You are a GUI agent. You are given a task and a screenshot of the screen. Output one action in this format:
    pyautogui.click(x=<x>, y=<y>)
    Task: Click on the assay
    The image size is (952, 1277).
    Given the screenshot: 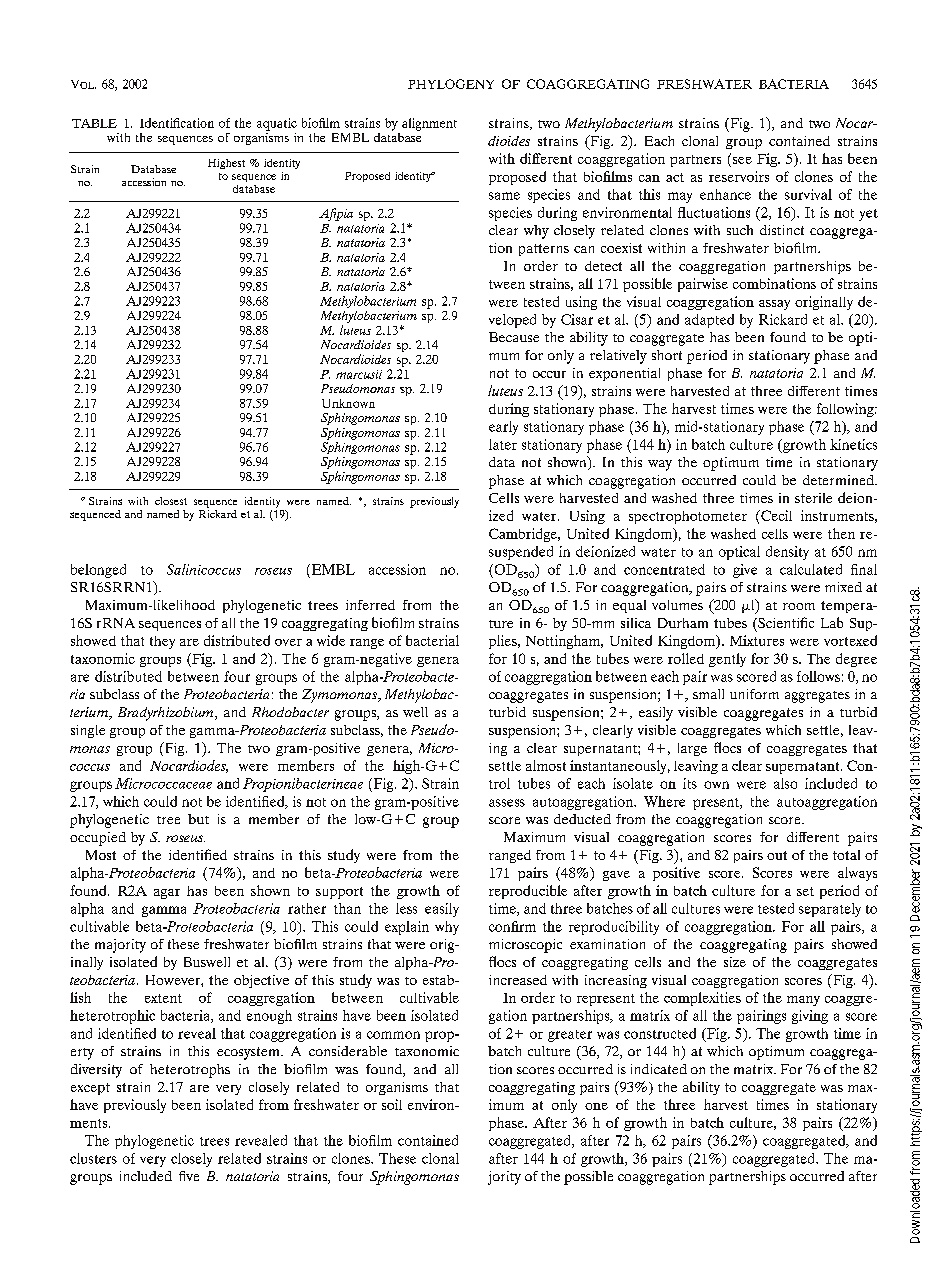 What is the action you would take?
    pyautogui.click(x=774, y=305)
